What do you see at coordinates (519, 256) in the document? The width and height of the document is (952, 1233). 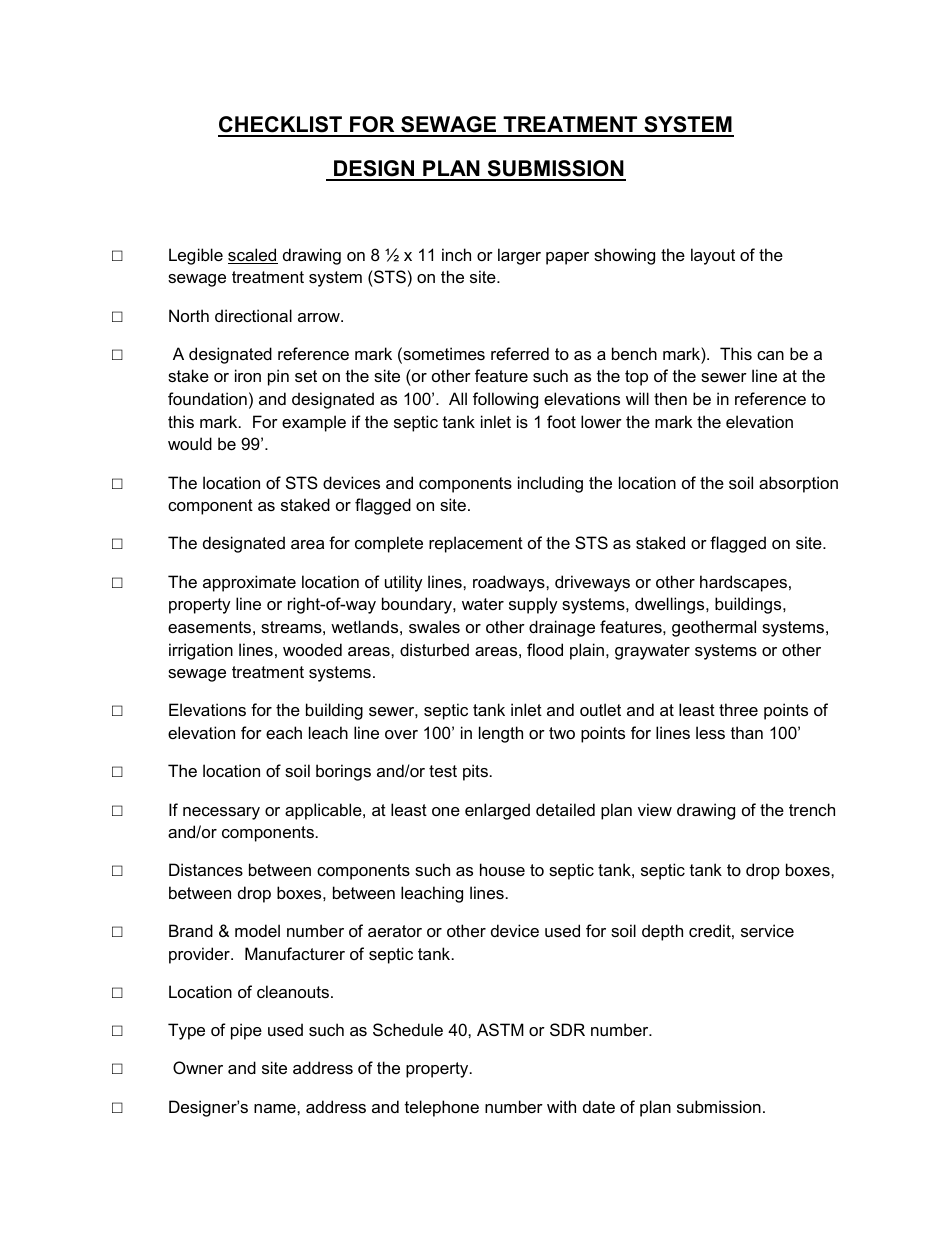 I see `larger` at bounding box center [519, 256].
